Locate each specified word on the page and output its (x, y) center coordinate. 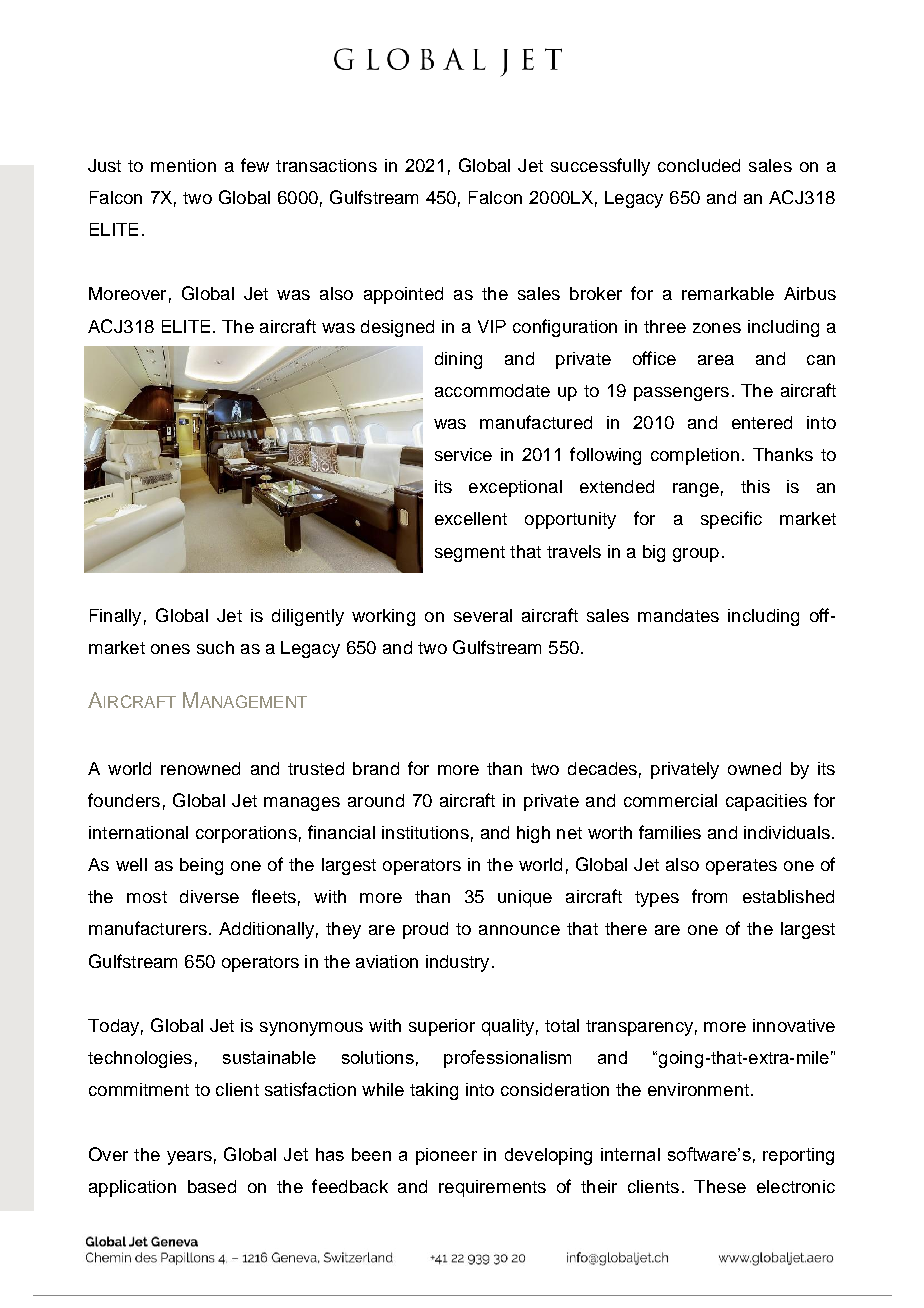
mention (183, 165)
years (189, 1158)
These (720, 1186)
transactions (326, 165)
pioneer (446, 1156)
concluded (699, 165)
